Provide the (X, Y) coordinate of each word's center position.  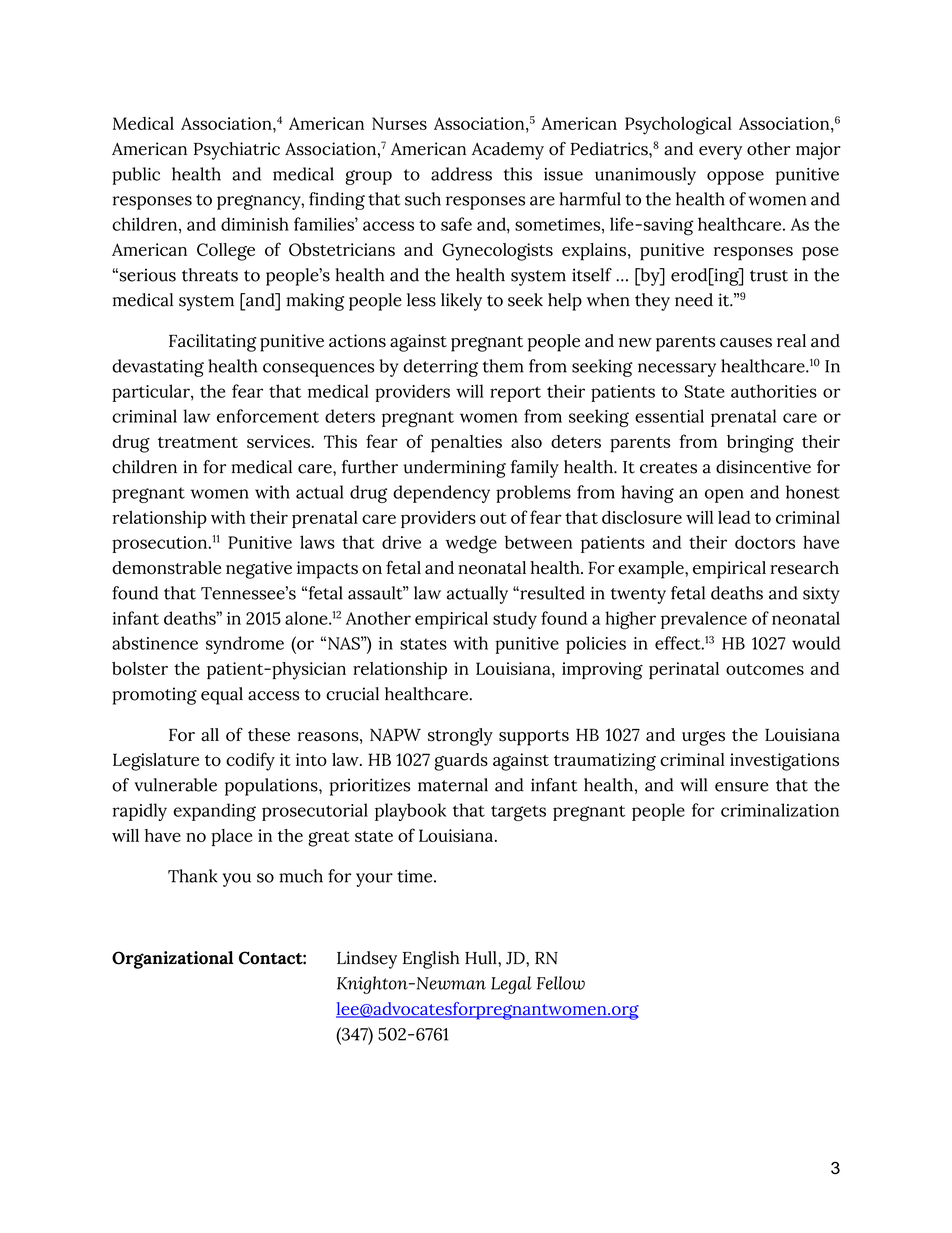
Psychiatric (237, 151)
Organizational (172, 960)
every (720, 153)
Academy (508, 151)
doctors (765, 542)
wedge (471, 544)
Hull (482, 958)
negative (259, 570)
